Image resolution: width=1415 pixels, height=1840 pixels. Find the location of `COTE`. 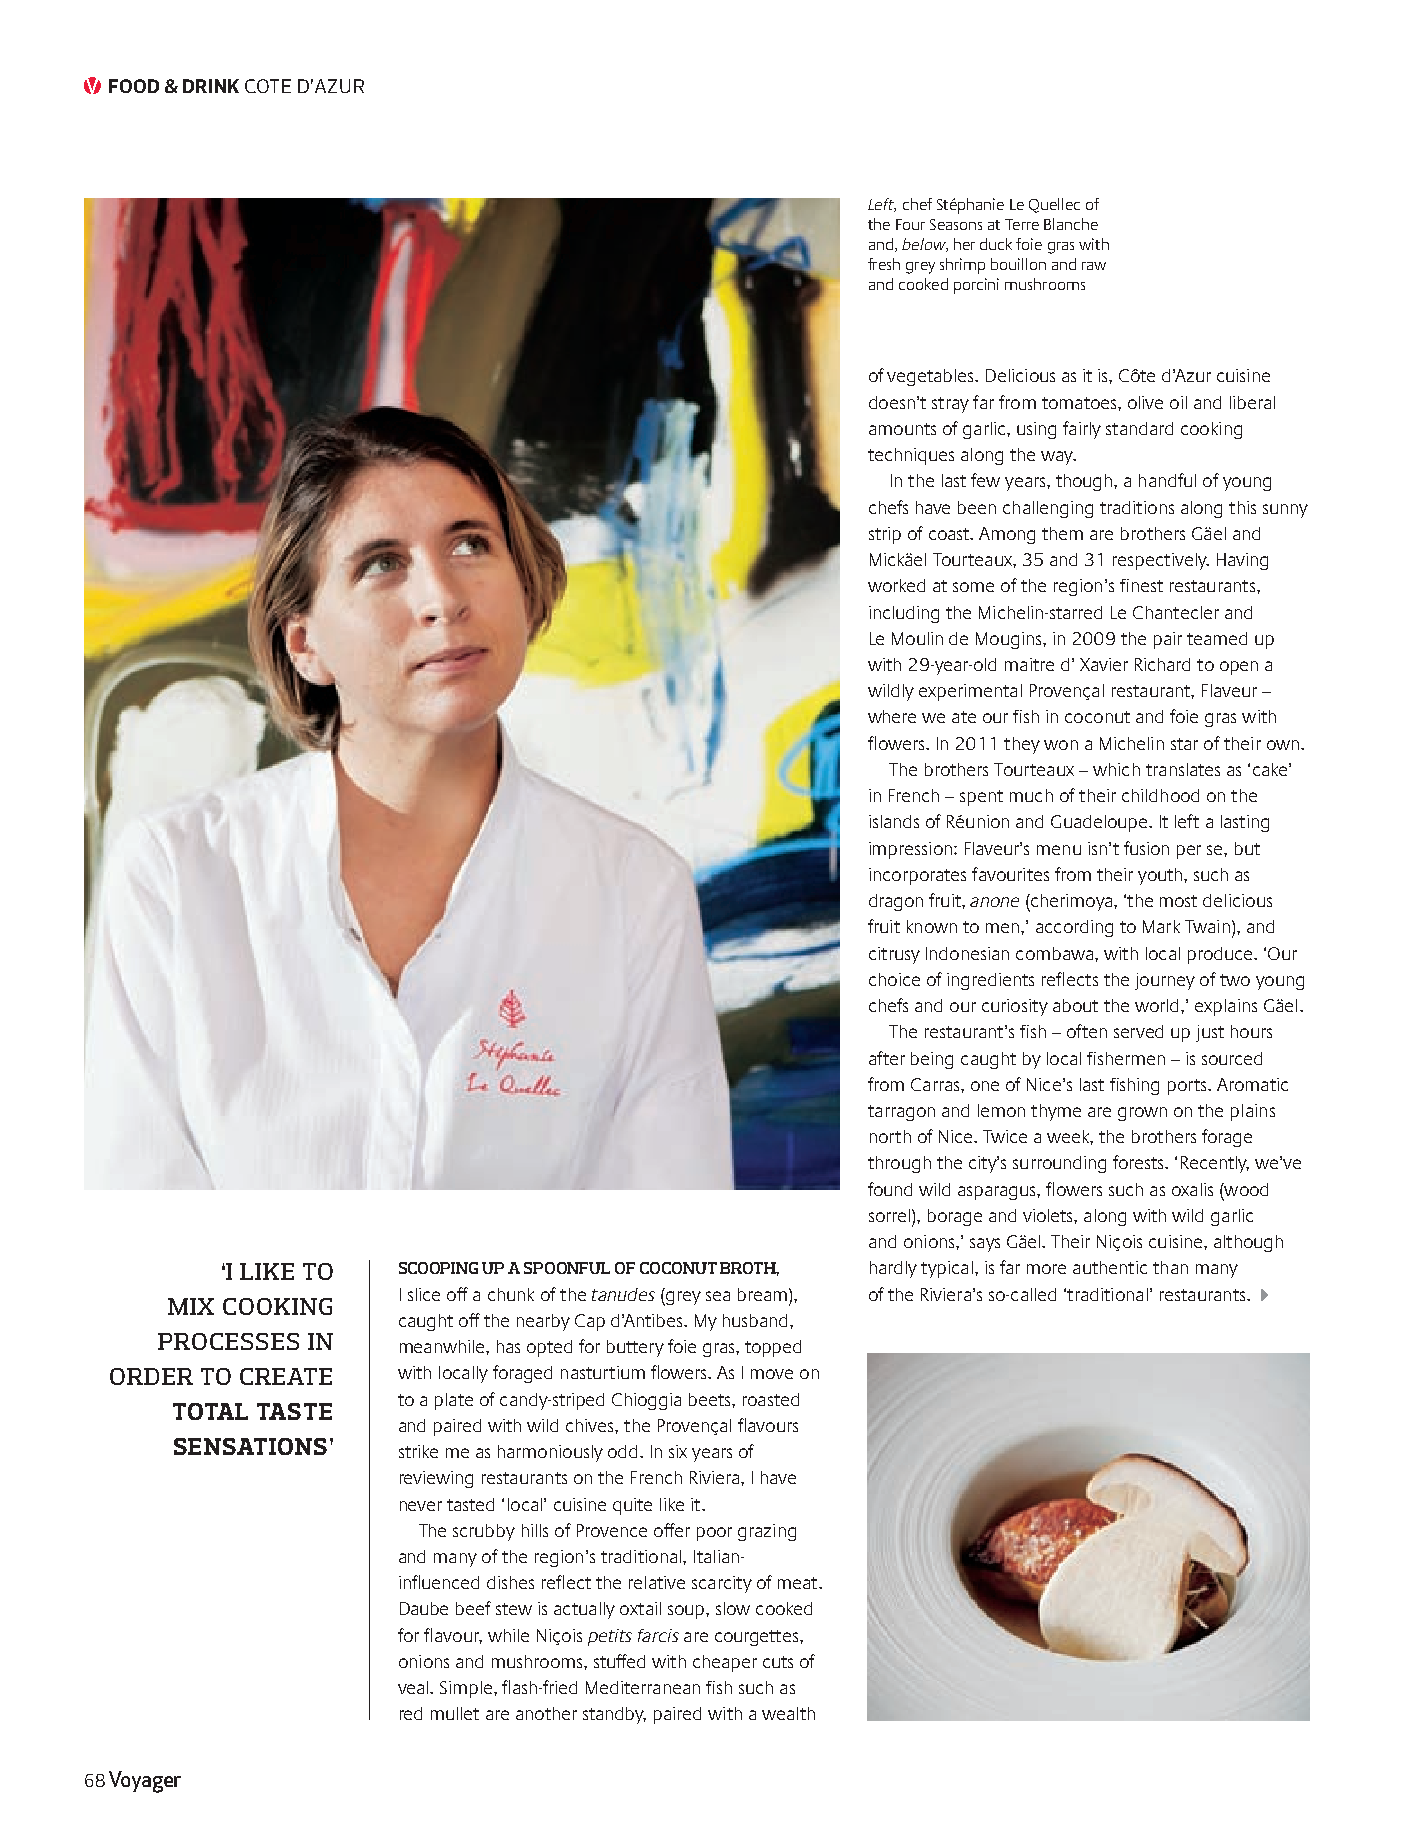

COTE is located at coordinates (268, 86).
